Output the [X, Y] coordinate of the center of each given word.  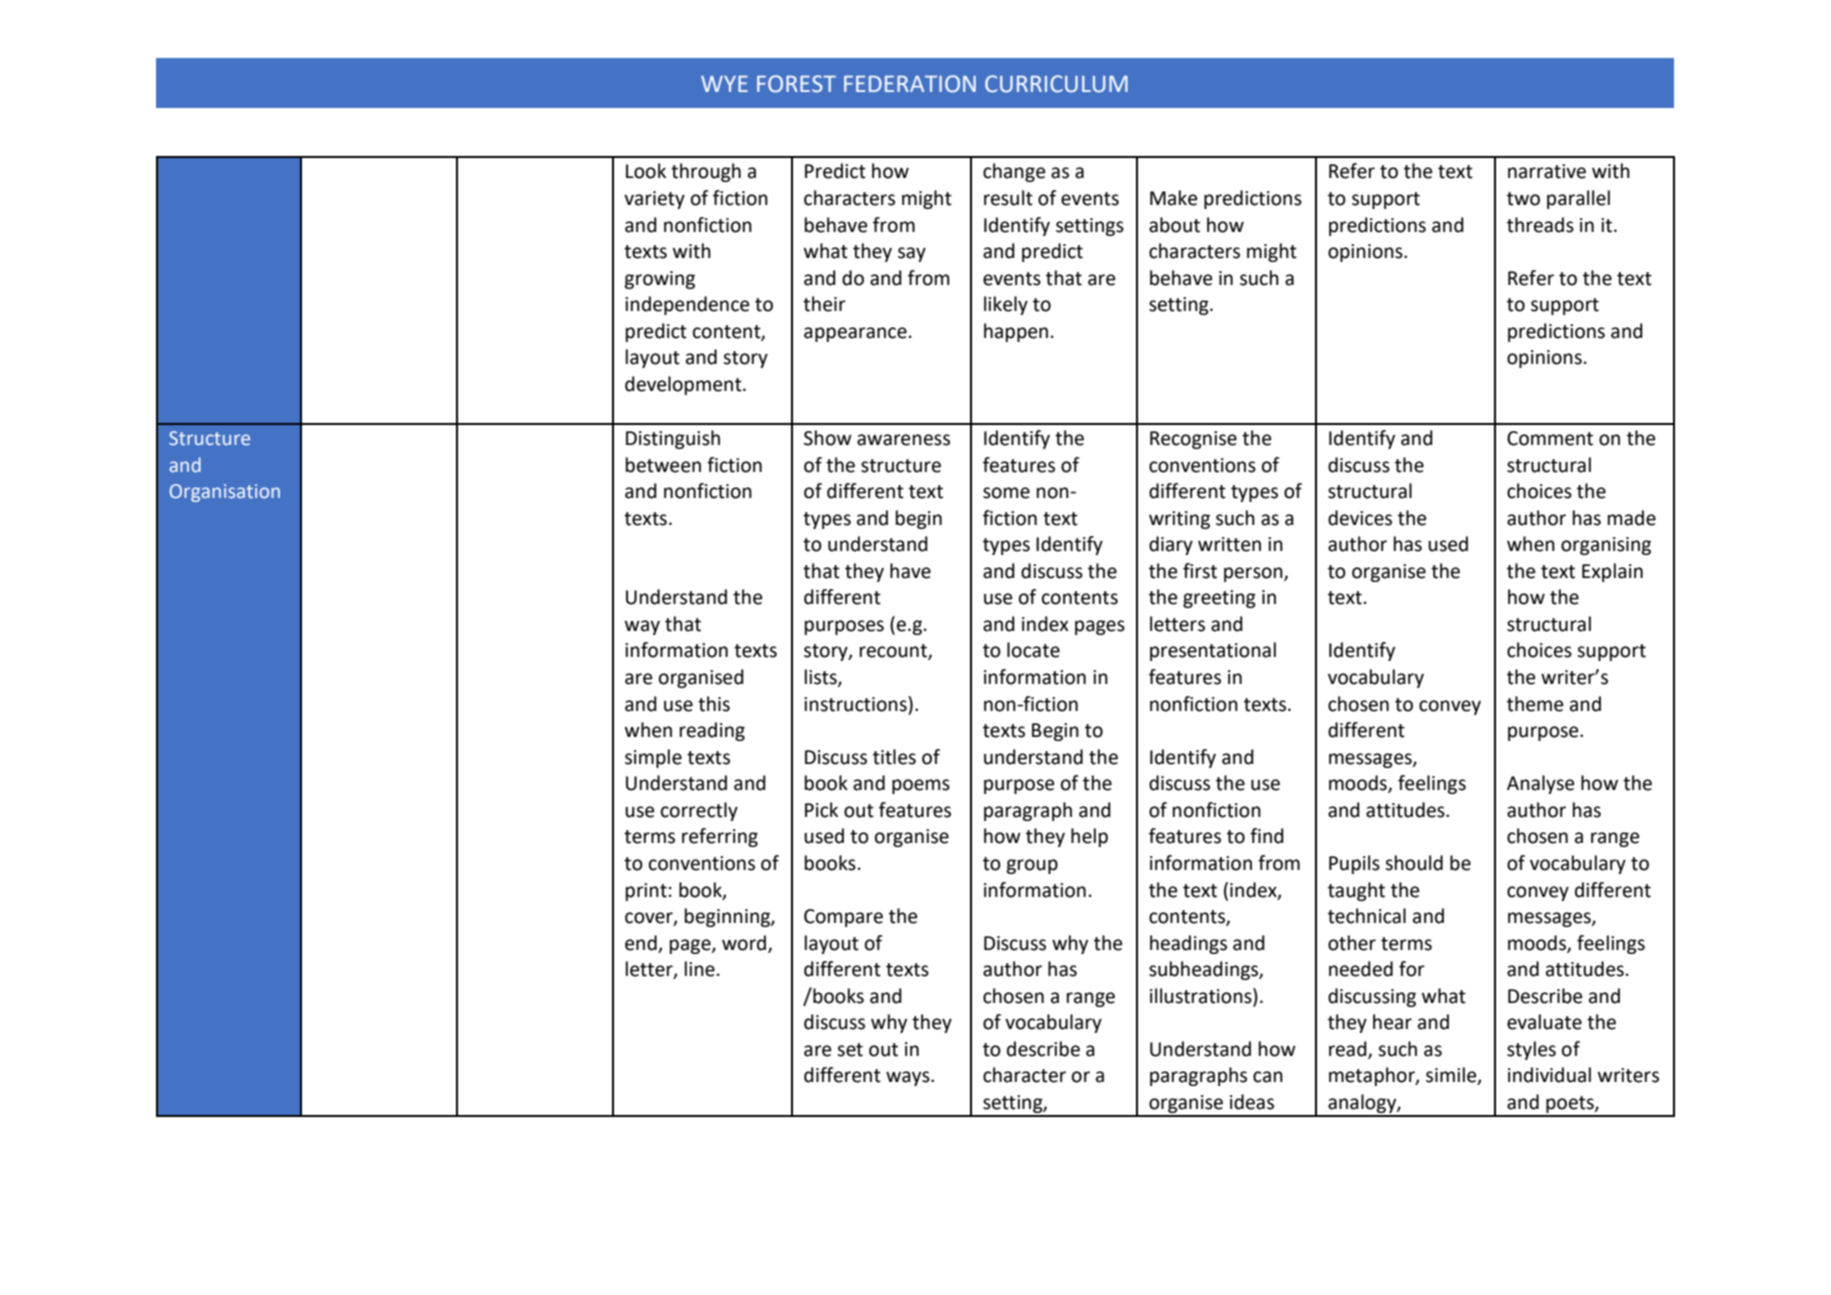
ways [909, 1078]
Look [646, 171]
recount [894, 652]
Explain [1612, 572]
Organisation [225, 493]
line [700, 969]
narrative [1547, 171]
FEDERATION [910, 84]
